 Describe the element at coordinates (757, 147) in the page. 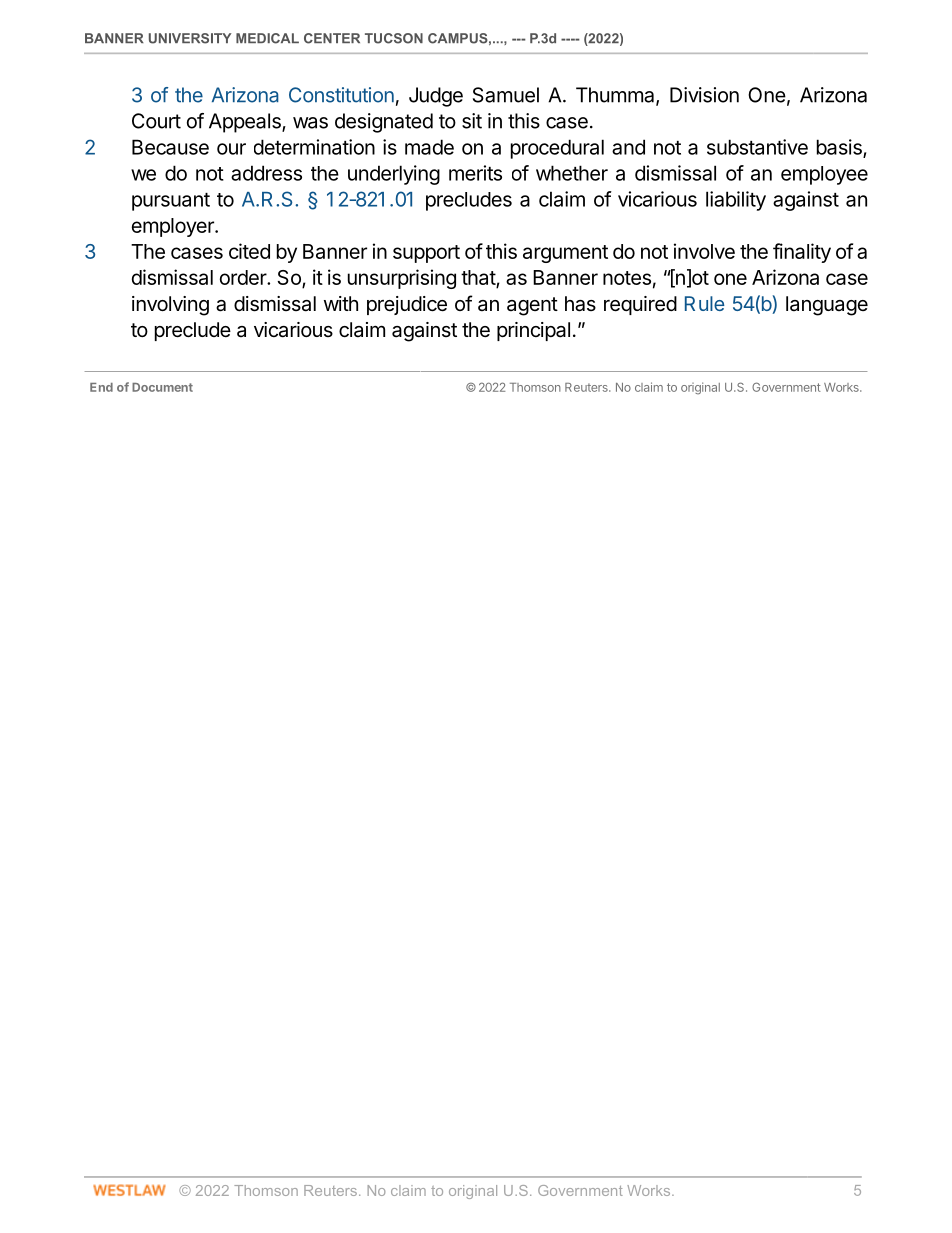

I see `substantive` at that location.
